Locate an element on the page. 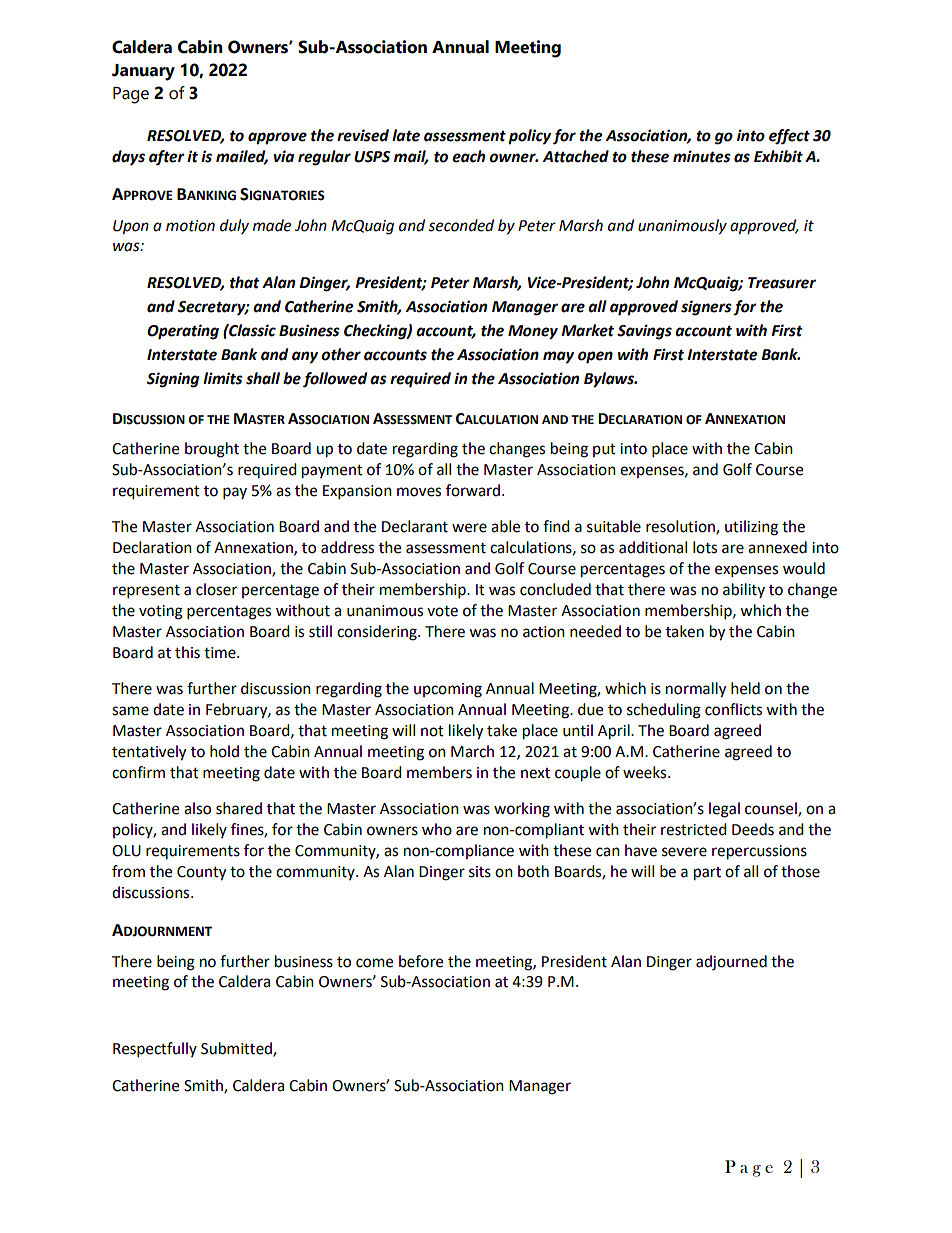  were is located at coordinates (469, 528).
